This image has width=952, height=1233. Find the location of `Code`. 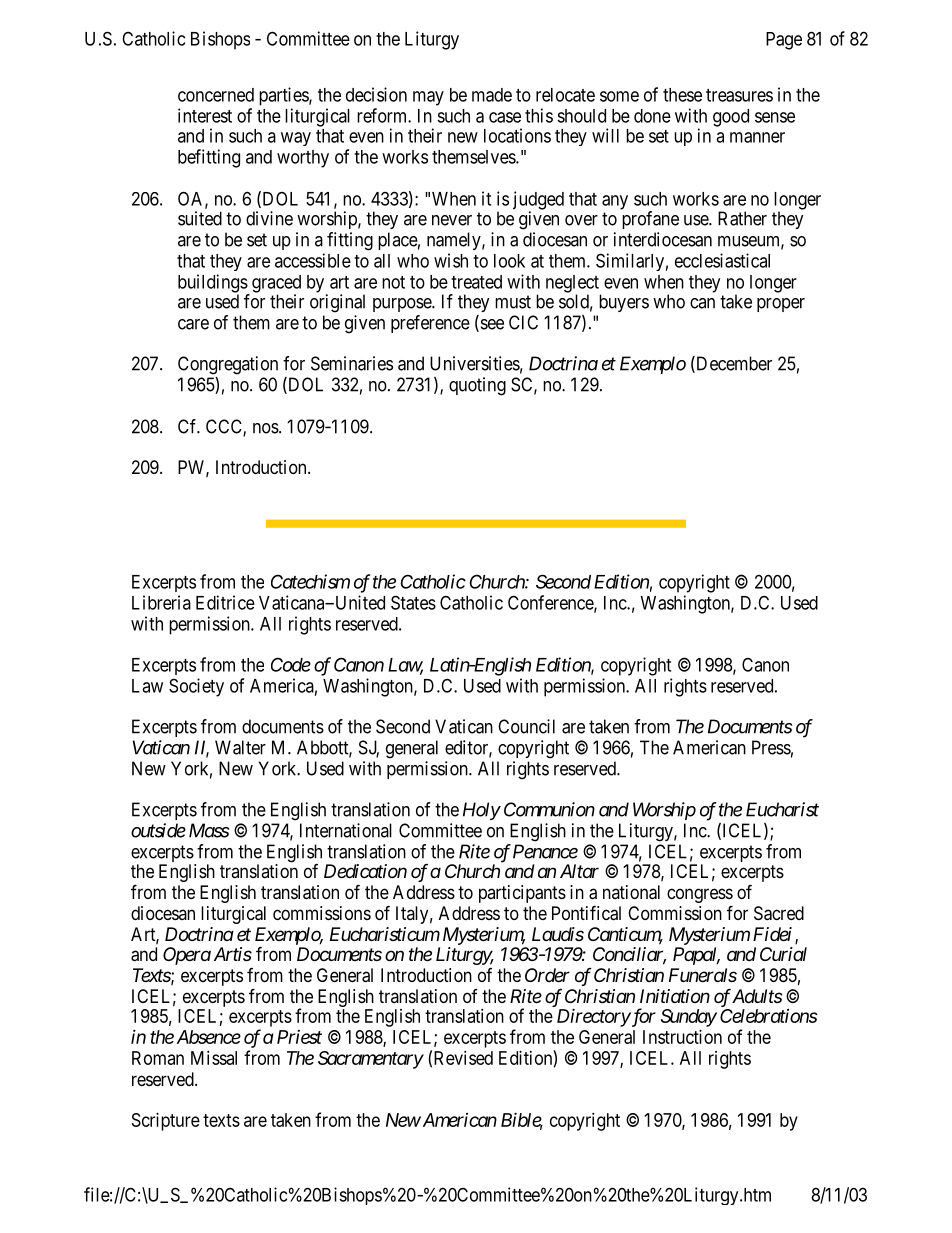

Code is located at coordinates (291, 664).
